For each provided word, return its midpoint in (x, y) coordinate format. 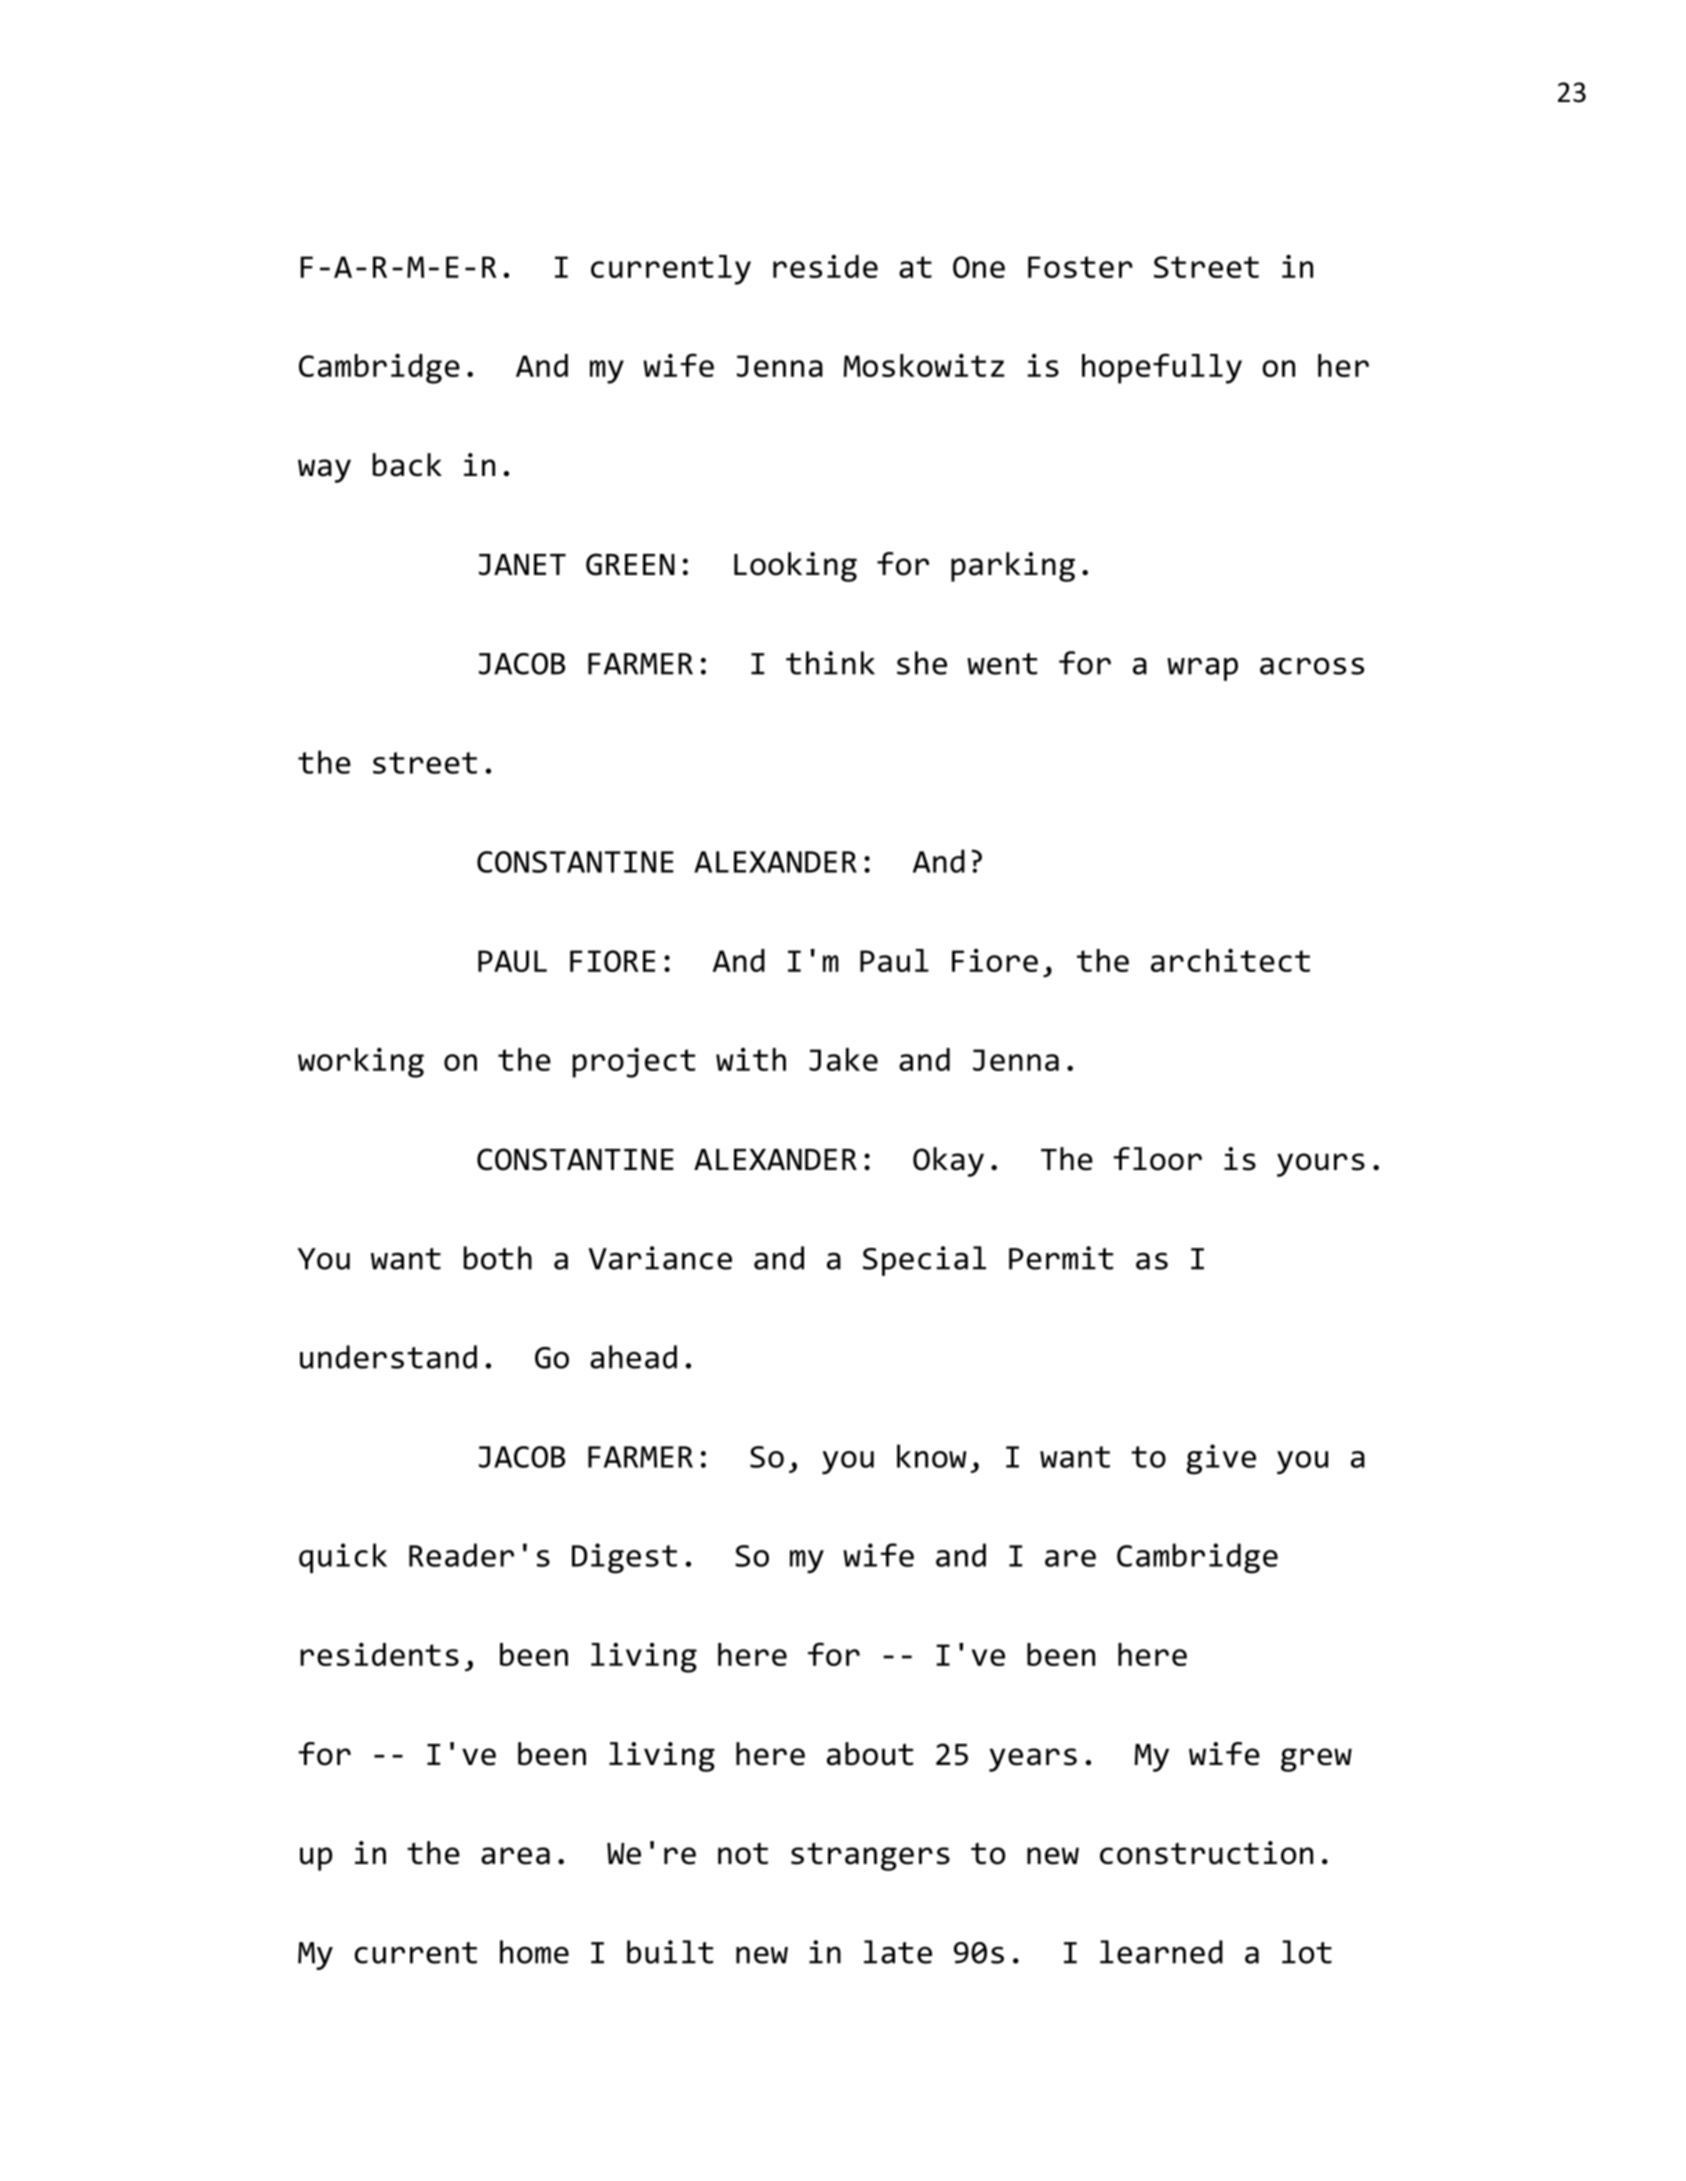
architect (1230, 960)
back (407, 465)
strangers (870, 1856)
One (979, 267)
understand (388, 1357)
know (932, 1456)
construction (1206, 1853)
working (361, 1062)
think (830, 663)
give (1221, 1459)
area (515, 1856)
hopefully (1162, 368)
